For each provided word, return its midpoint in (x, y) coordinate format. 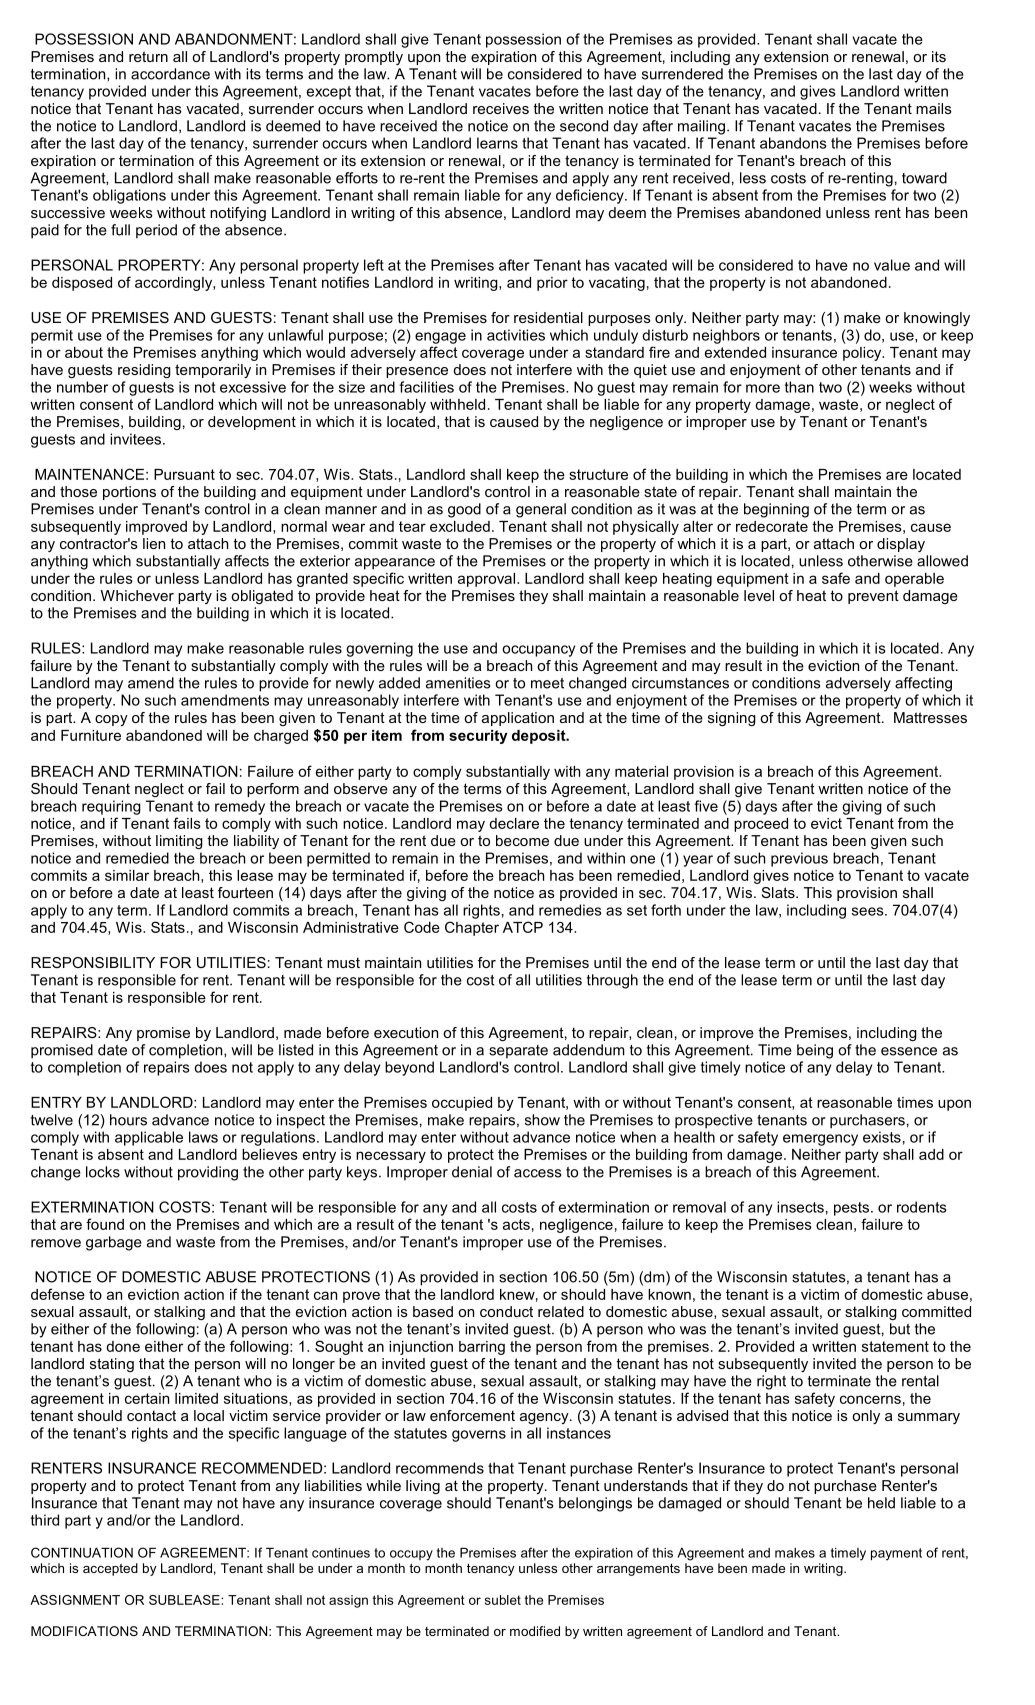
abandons (793, 143)
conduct (506, 1311)
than (799, 387)
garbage (114, 1243)
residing (144, 371)
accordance (170, 74)
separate (518, 1052)
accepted (110, 1569)
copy (111, 720)
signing (732, 719)
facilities (426, 387)
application (518, 719)
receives (501, 108)
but (900, 1329)
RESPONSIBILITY (93, 962)
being (815, 1051)
